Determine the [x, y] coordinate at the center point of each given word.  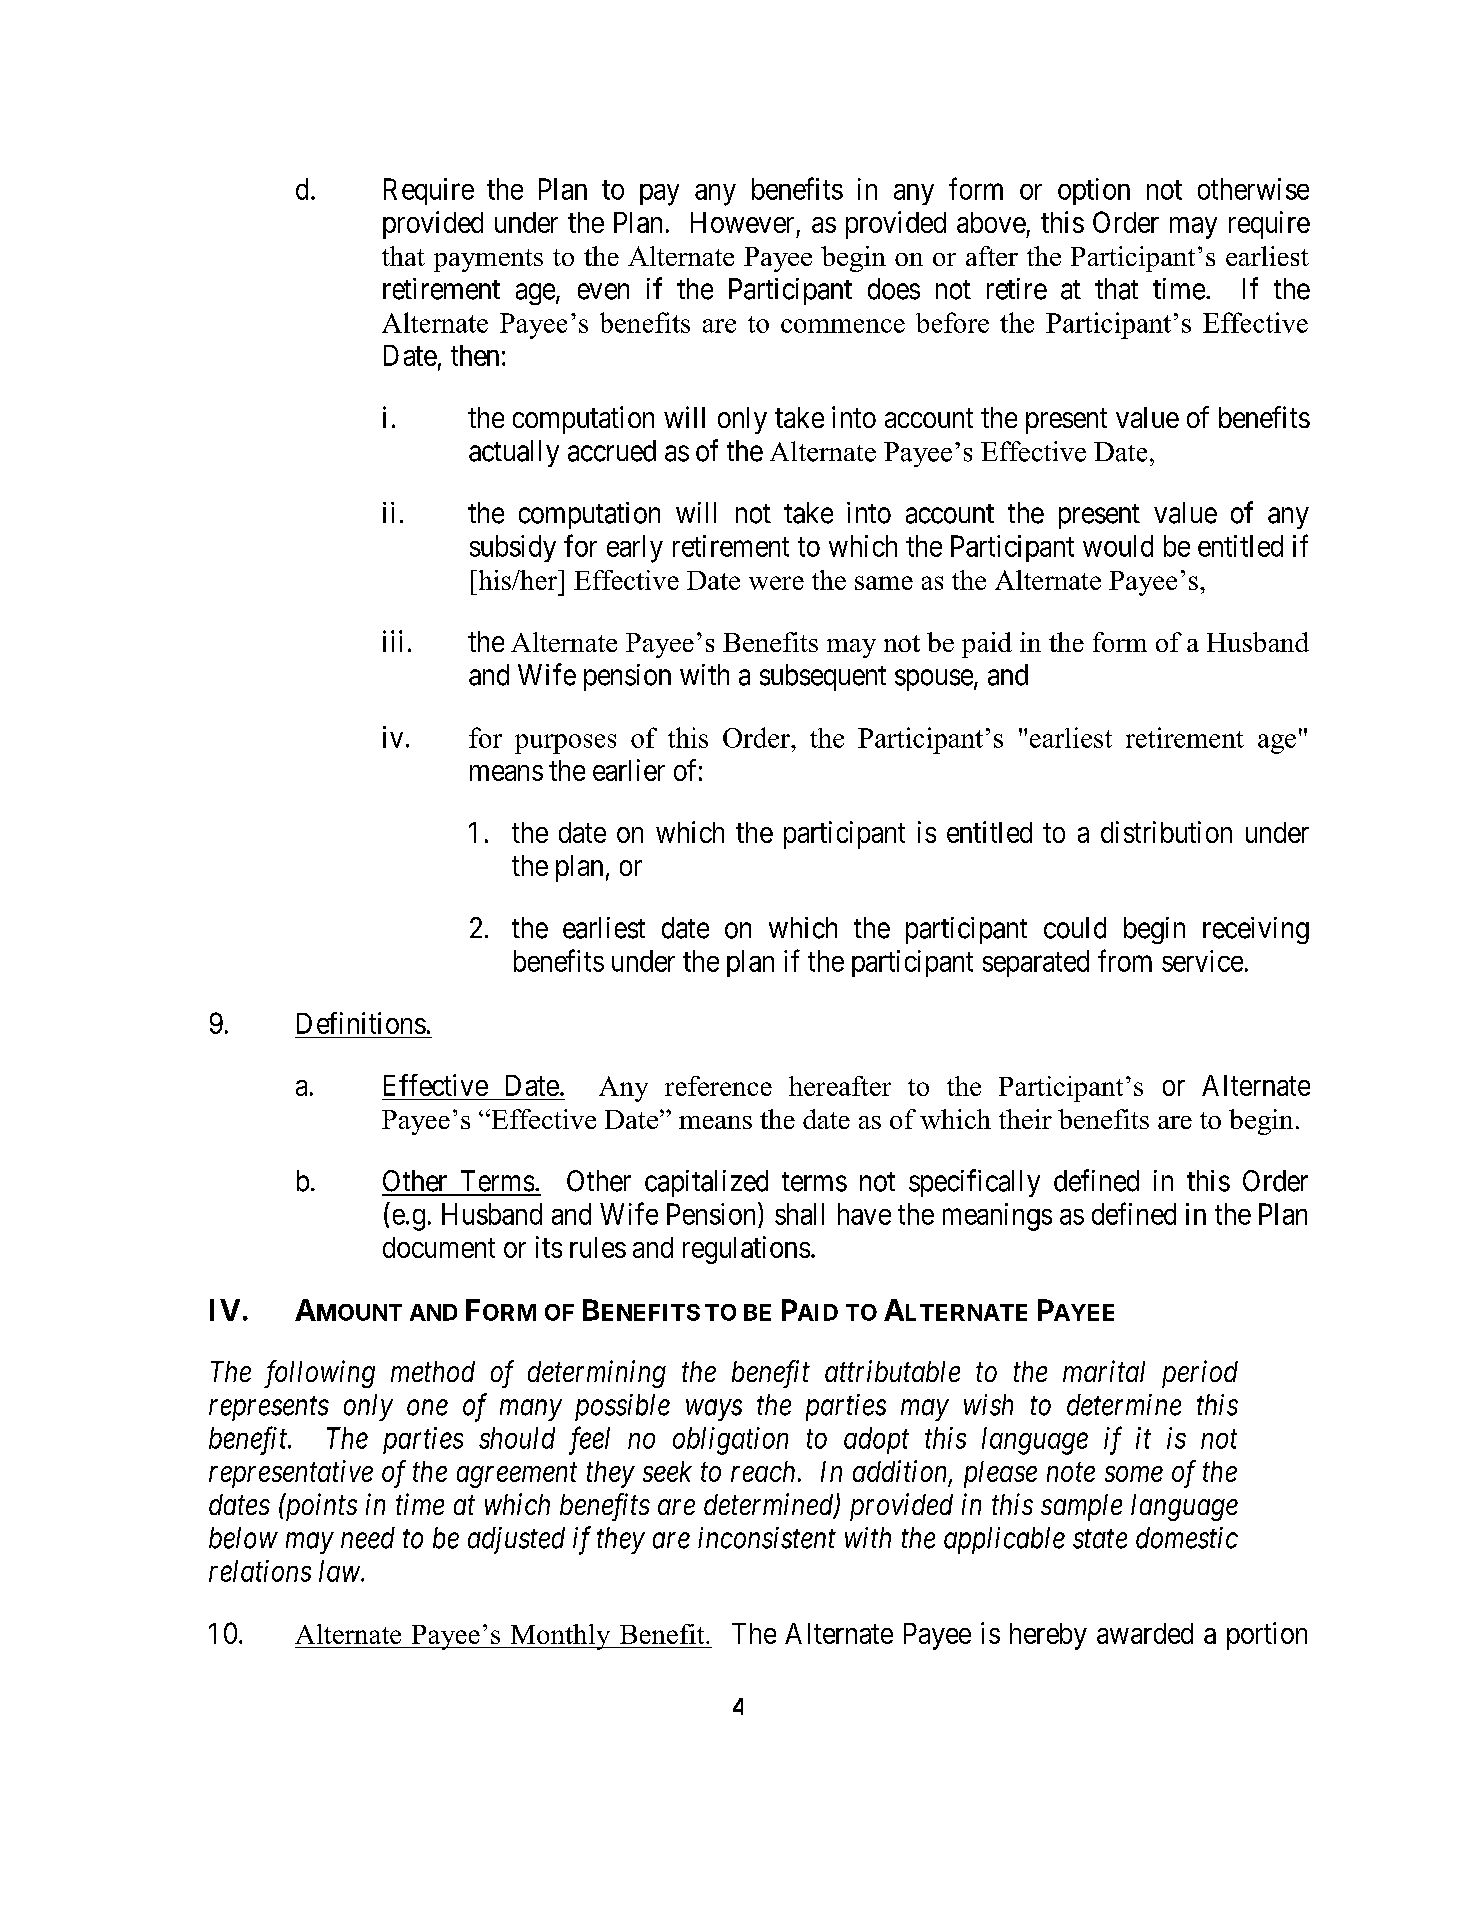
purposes [565, 744]
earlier [629, 770]
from [1125, 960]
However [742, 222]
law [340, 1571]
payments [488, 260]
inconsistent [767, 1538]
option [1094, 191]
